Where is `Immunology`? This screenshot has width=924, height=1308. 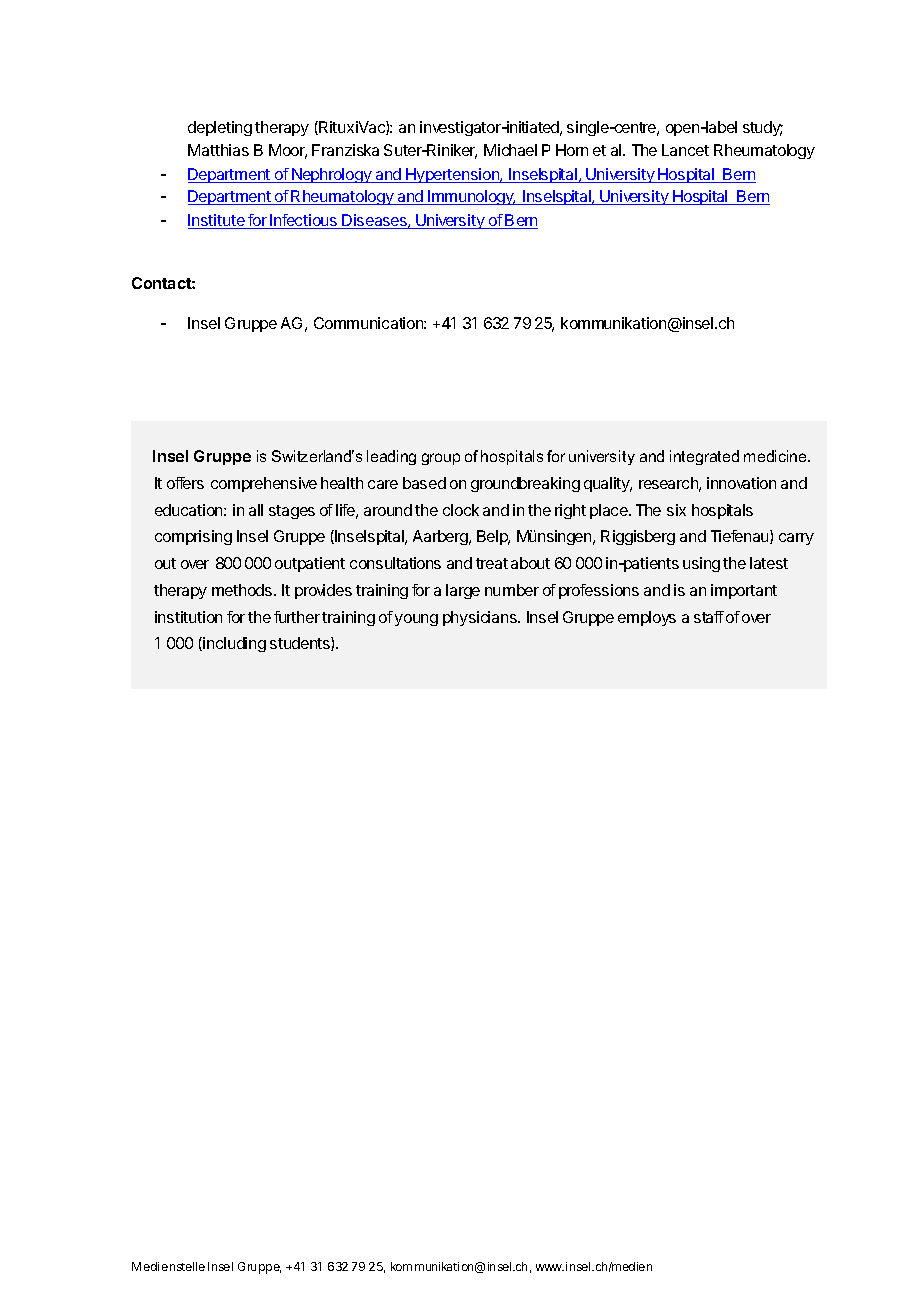 Immunology is located at coordinates (471, 197).
